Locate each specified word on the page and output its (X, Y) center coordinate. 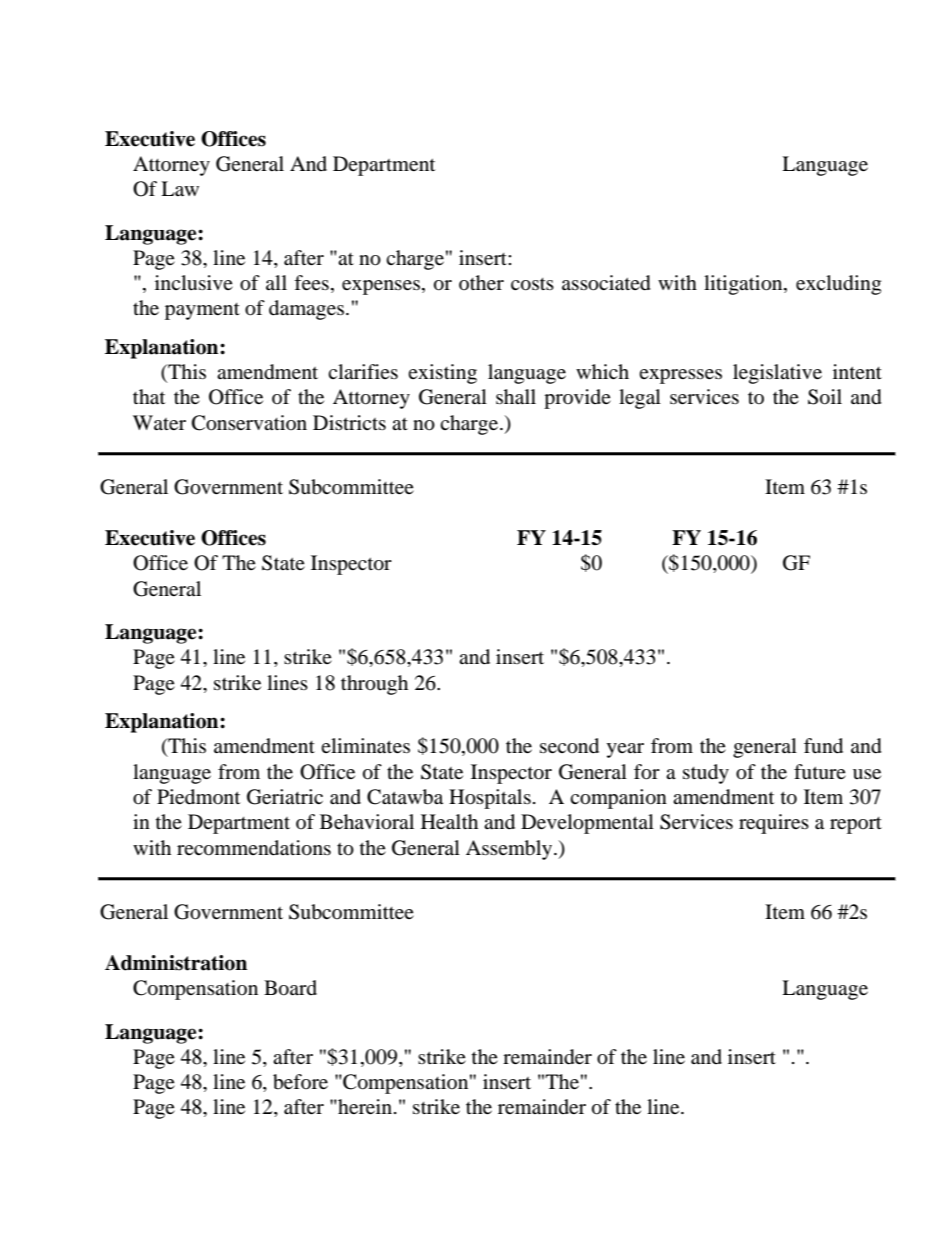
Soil (825, 397)
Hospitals (490, 799)
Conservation (249, 423)
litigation (744, 285)
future (820, 772)
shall (516, 396)
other (481, 282)
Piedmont (198, 797)
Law (180, 188)
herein (365, 1106)
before (300, 1082)
